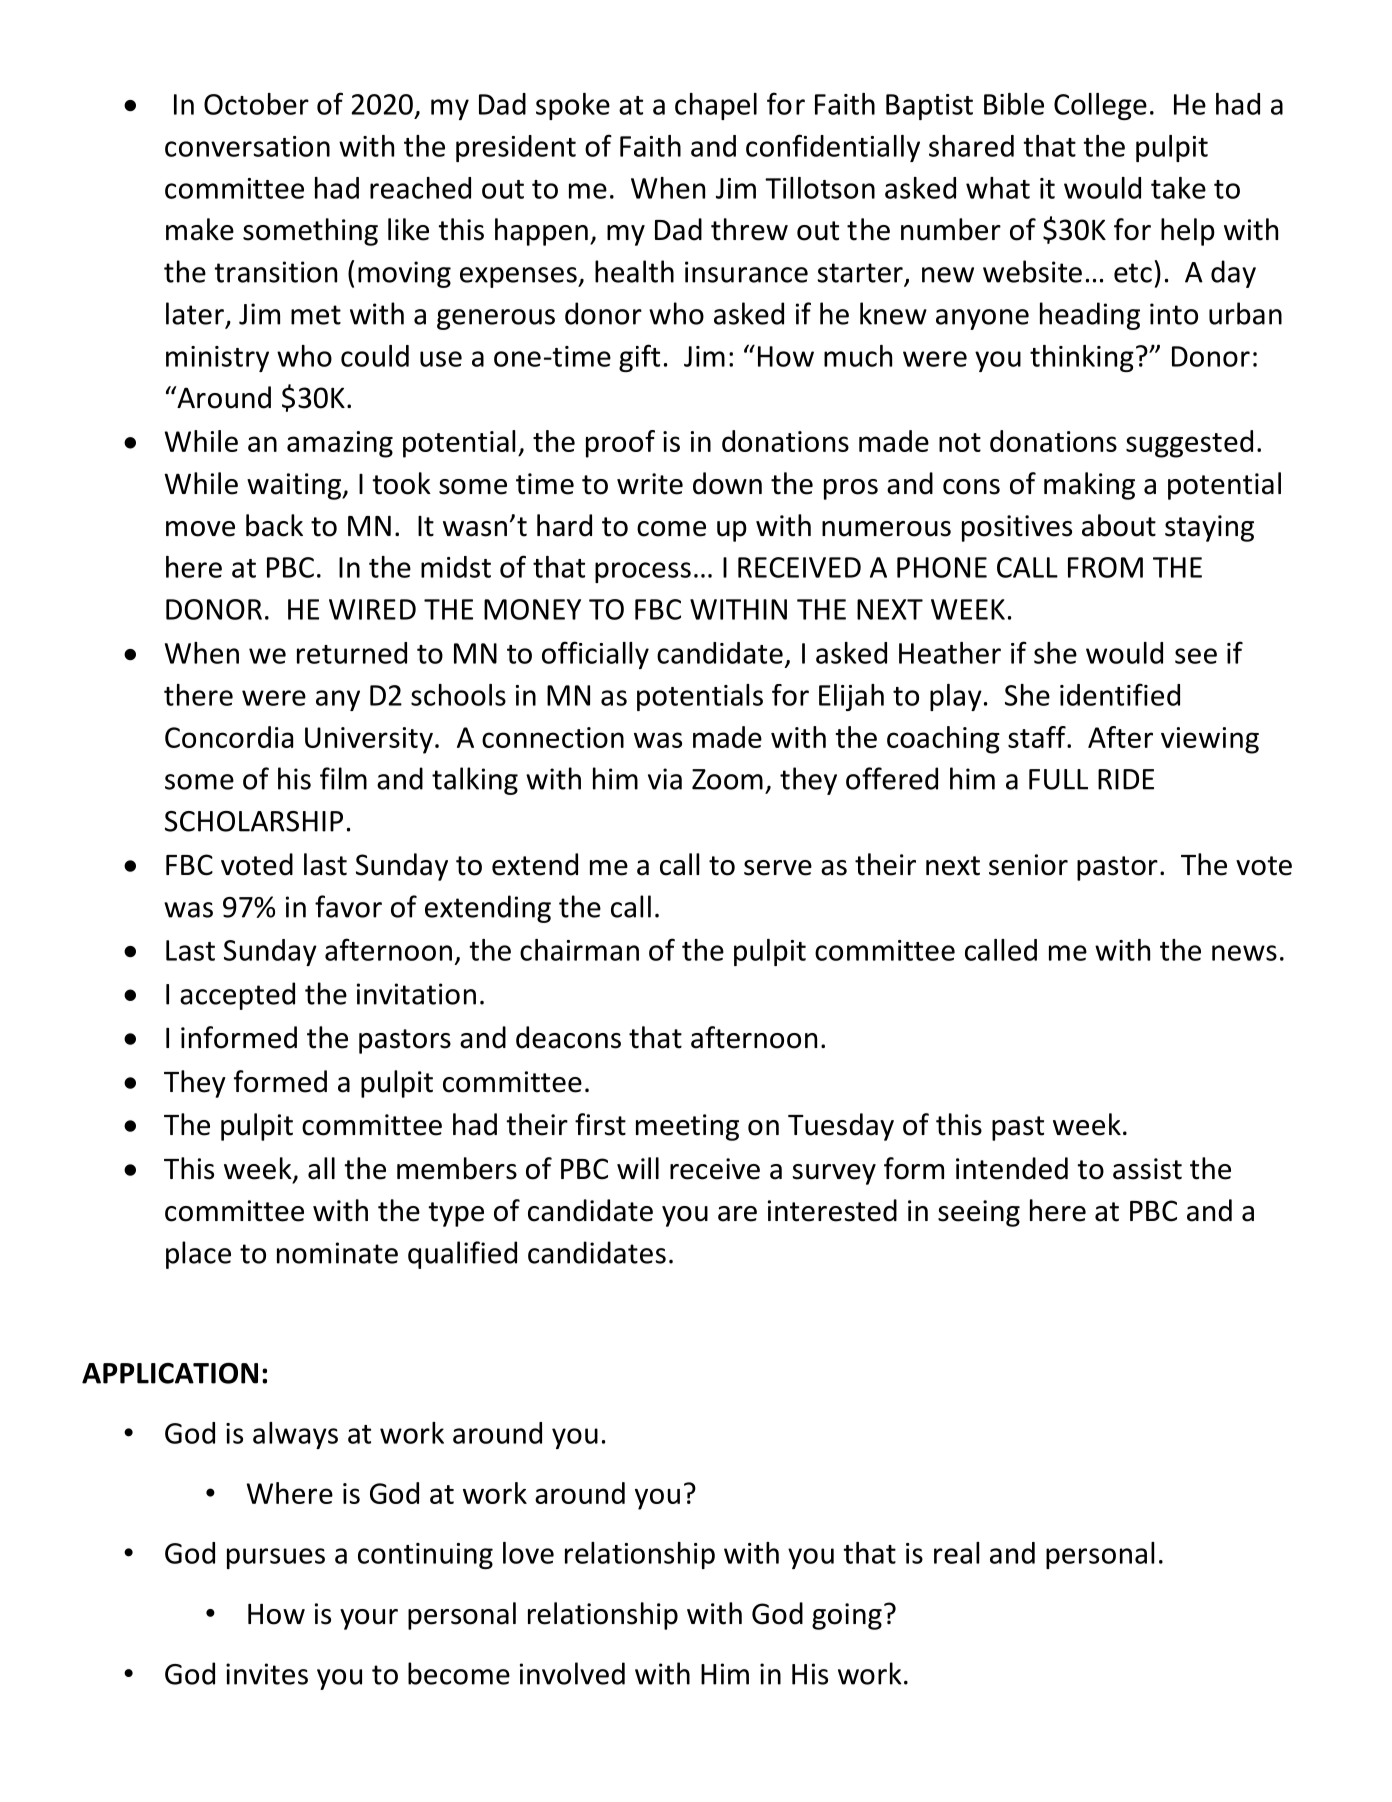 Image resolution: width=1392 pixels, height=1802 pixels. I want to click on about, so click(1119, 525).
